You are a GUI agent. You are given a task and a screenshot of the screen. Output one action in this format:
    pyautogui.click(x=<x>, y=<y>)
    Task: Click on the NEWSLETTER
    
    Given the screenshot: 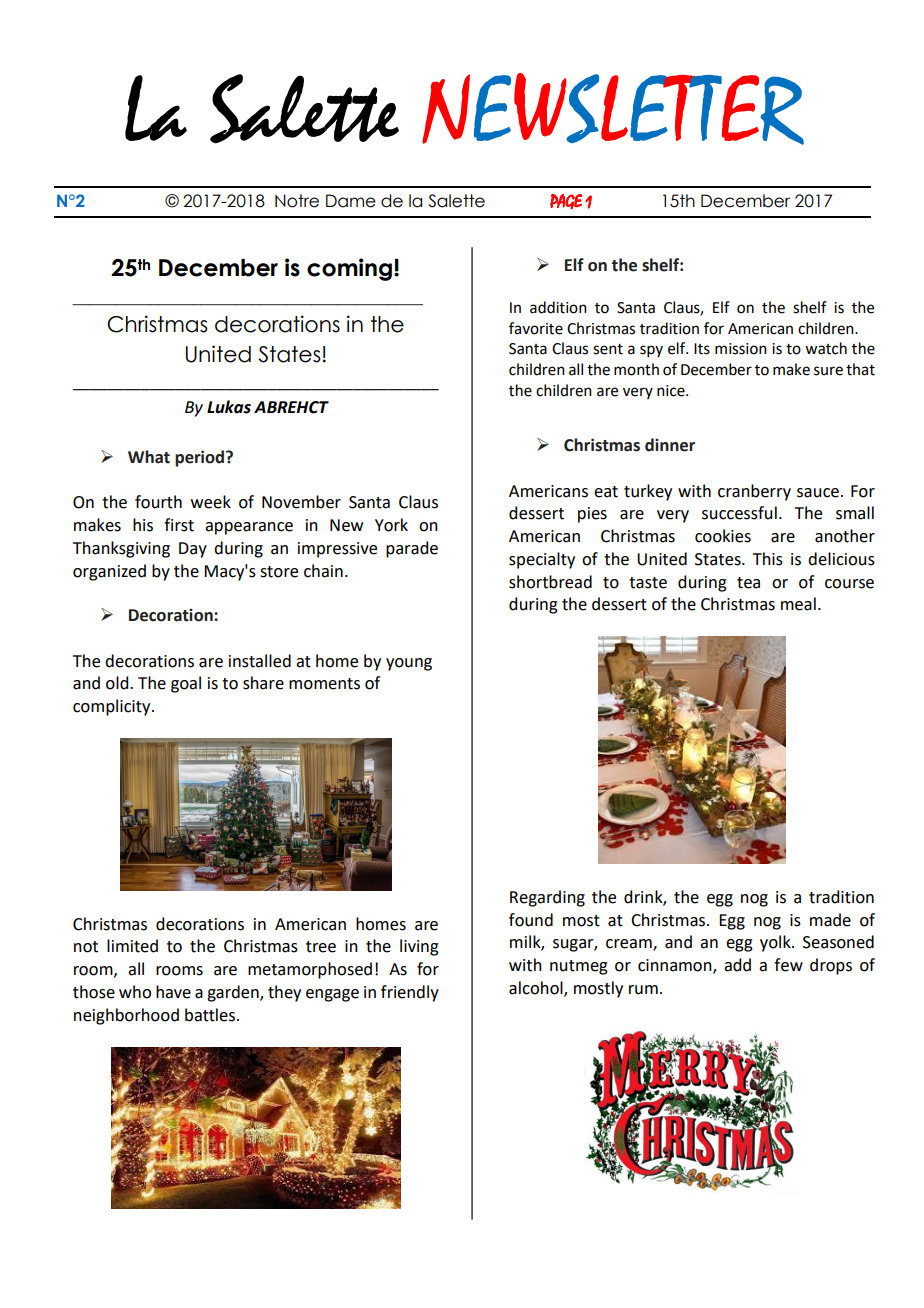 What is the action you would take?
    pyautogui.click(x=613, y=109)
